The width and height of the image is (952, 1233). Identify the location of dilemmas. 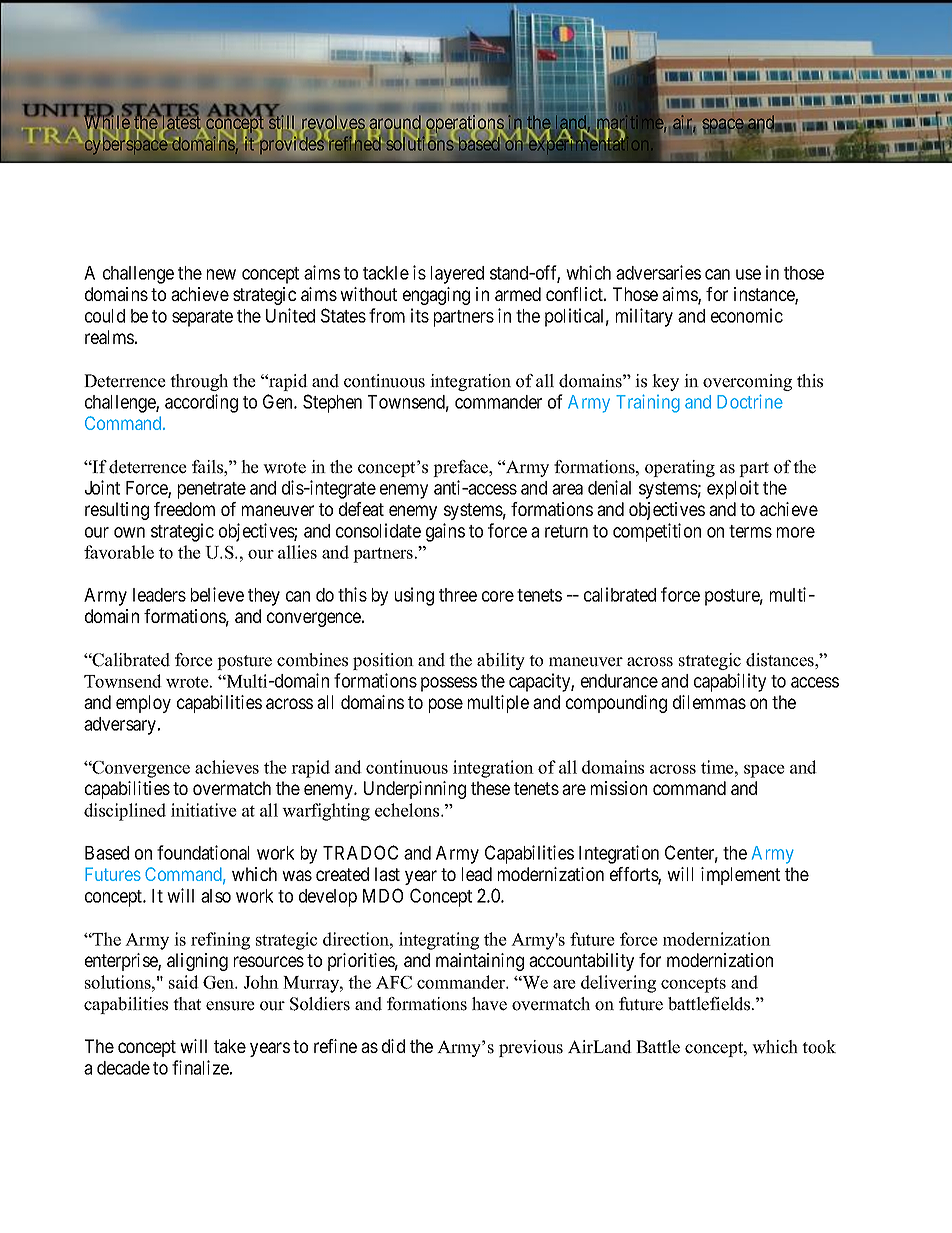
(709, 702).
